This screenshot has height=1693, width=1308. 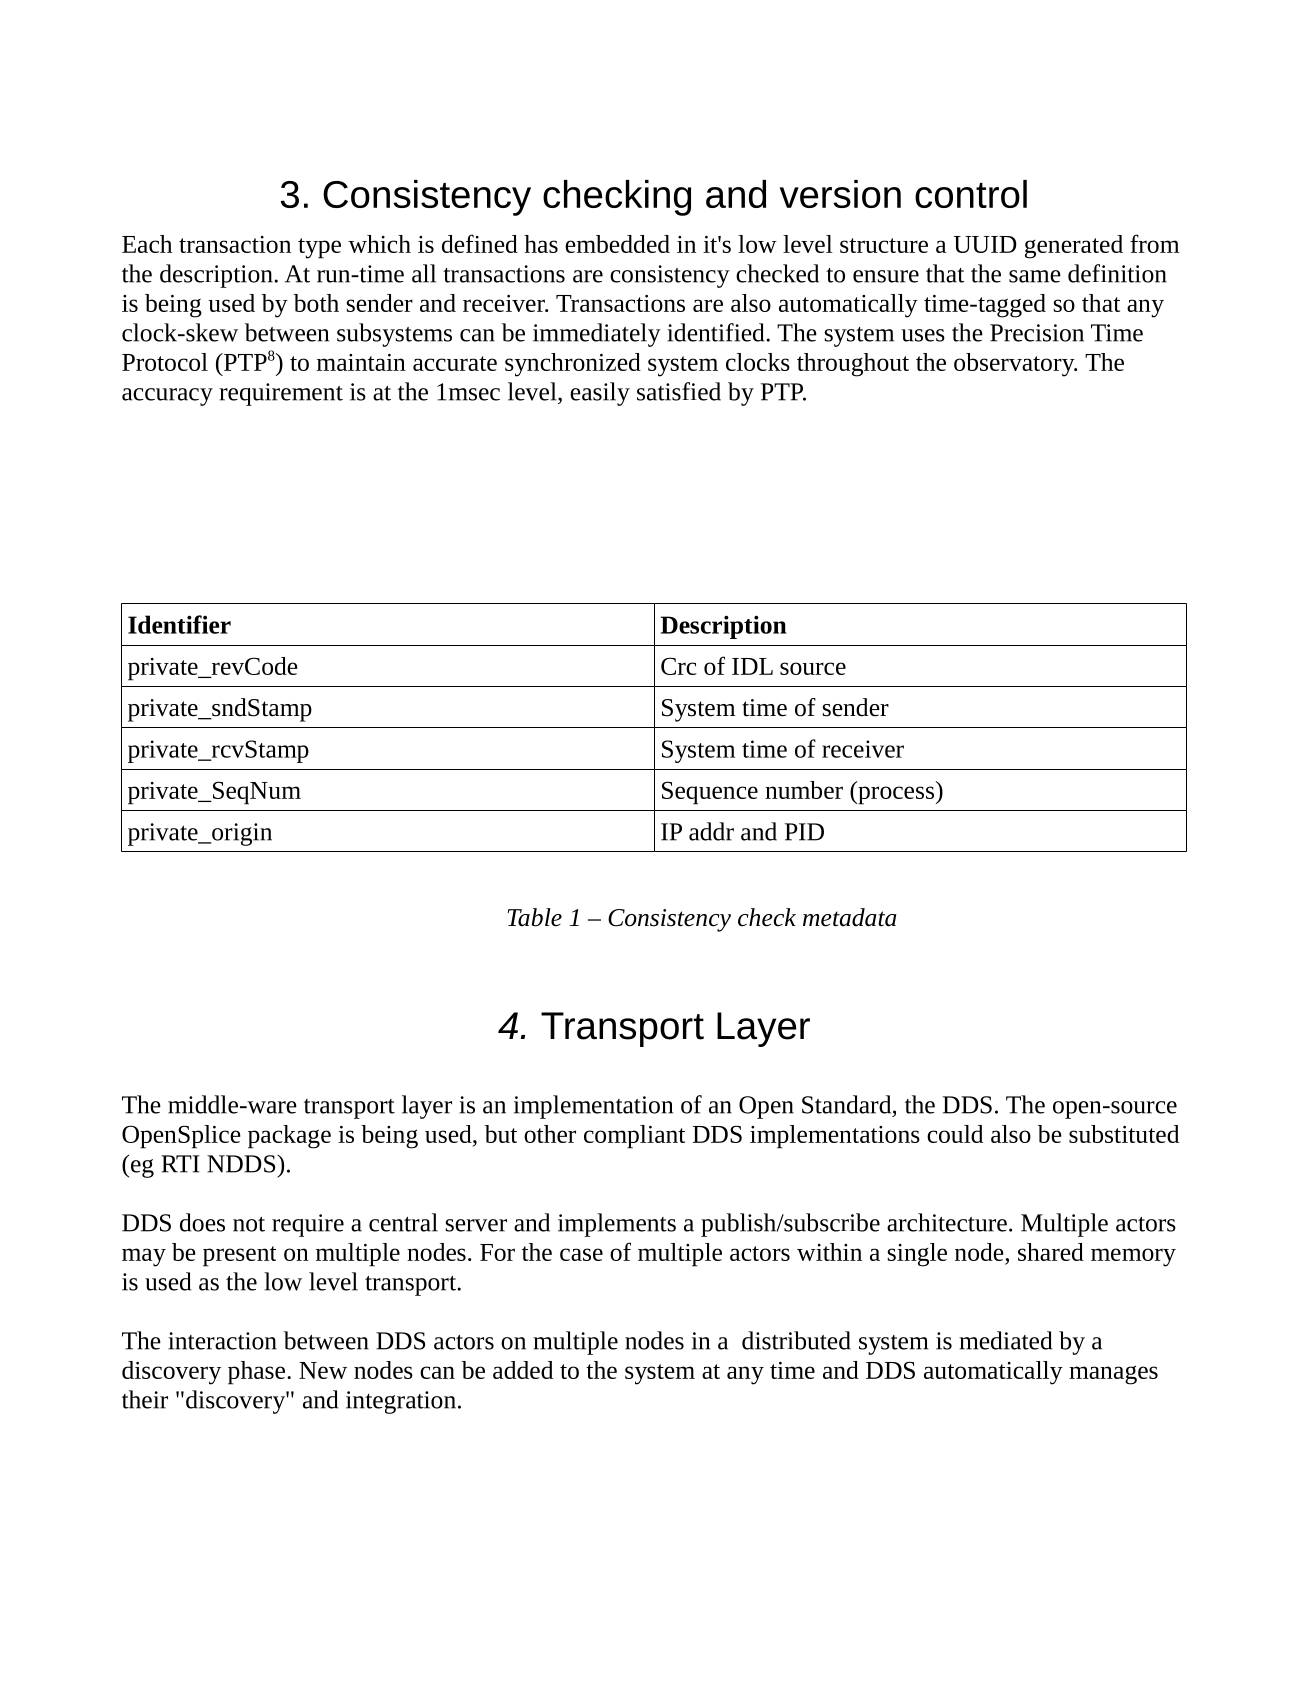 I want to click on mediated, so click(x=1005, y=1340).
